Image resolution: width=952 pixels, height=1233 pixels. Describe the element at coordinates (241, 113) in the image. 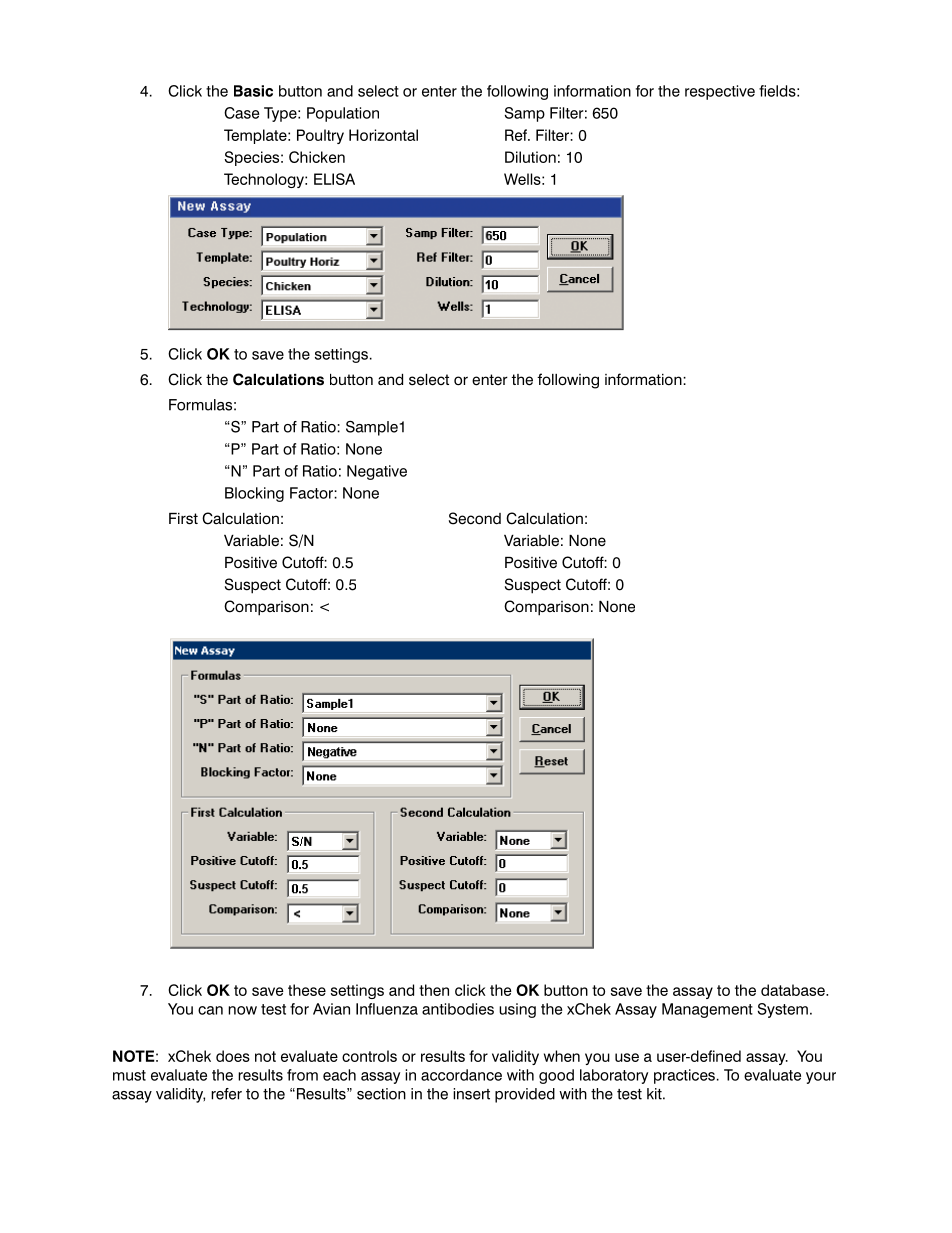

I see `Case` at that location.
